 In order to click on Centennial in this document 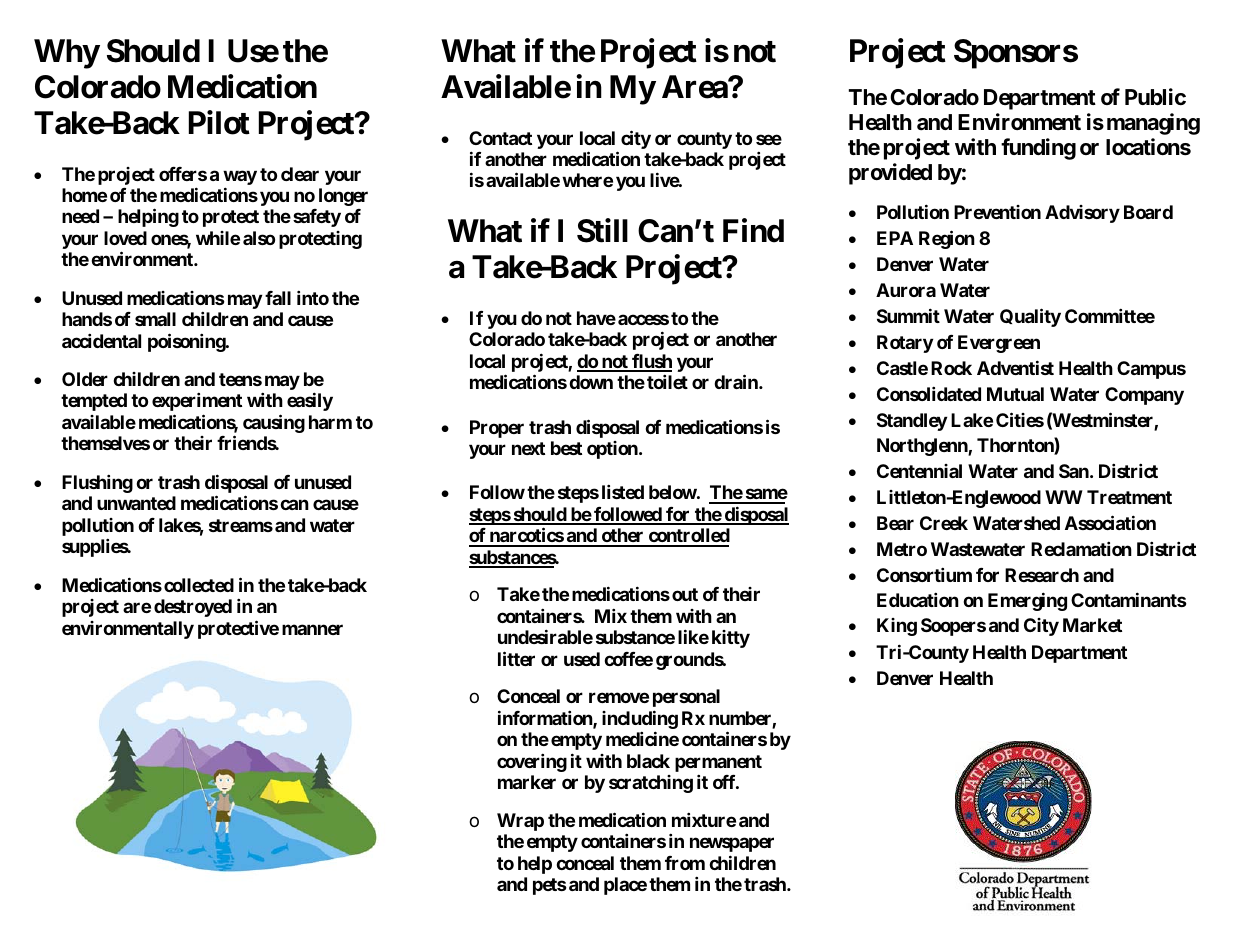, I will do `click(919, 471)`.
